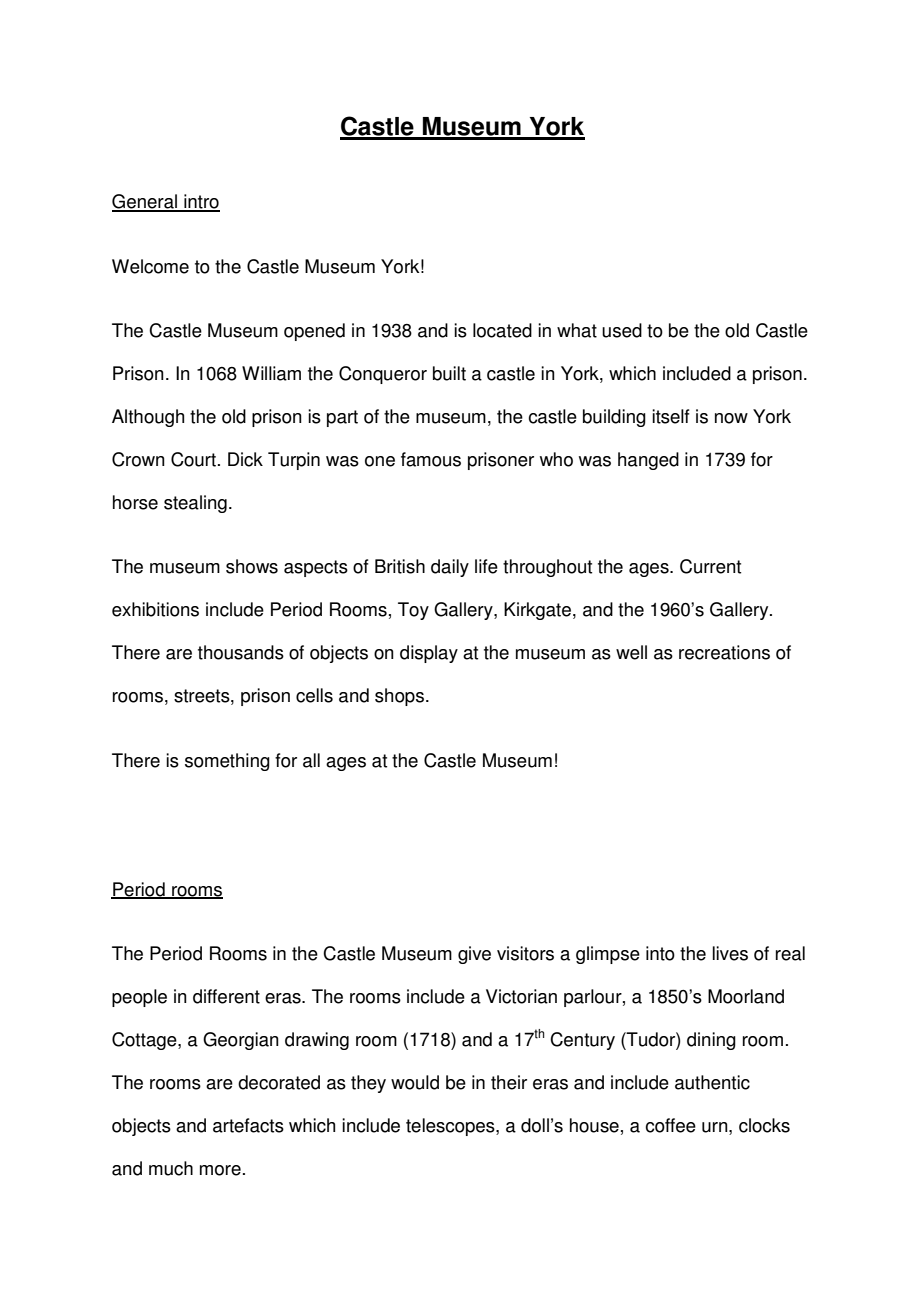 The image size is (924, 1308). I want to click on located, so click(502, 330).
